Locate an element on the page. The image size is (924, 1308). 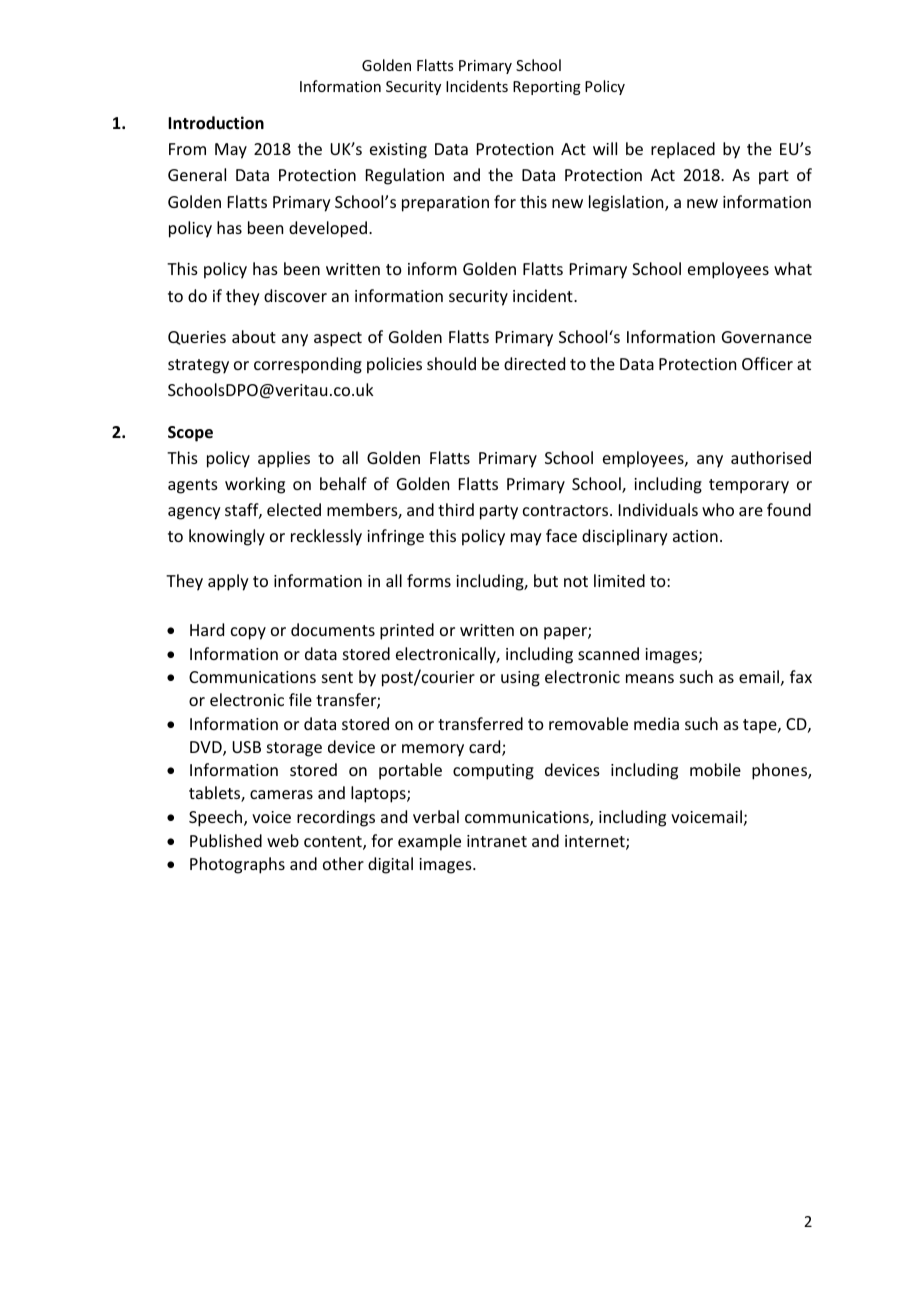
replaced is located at coordinates (683, 150).
